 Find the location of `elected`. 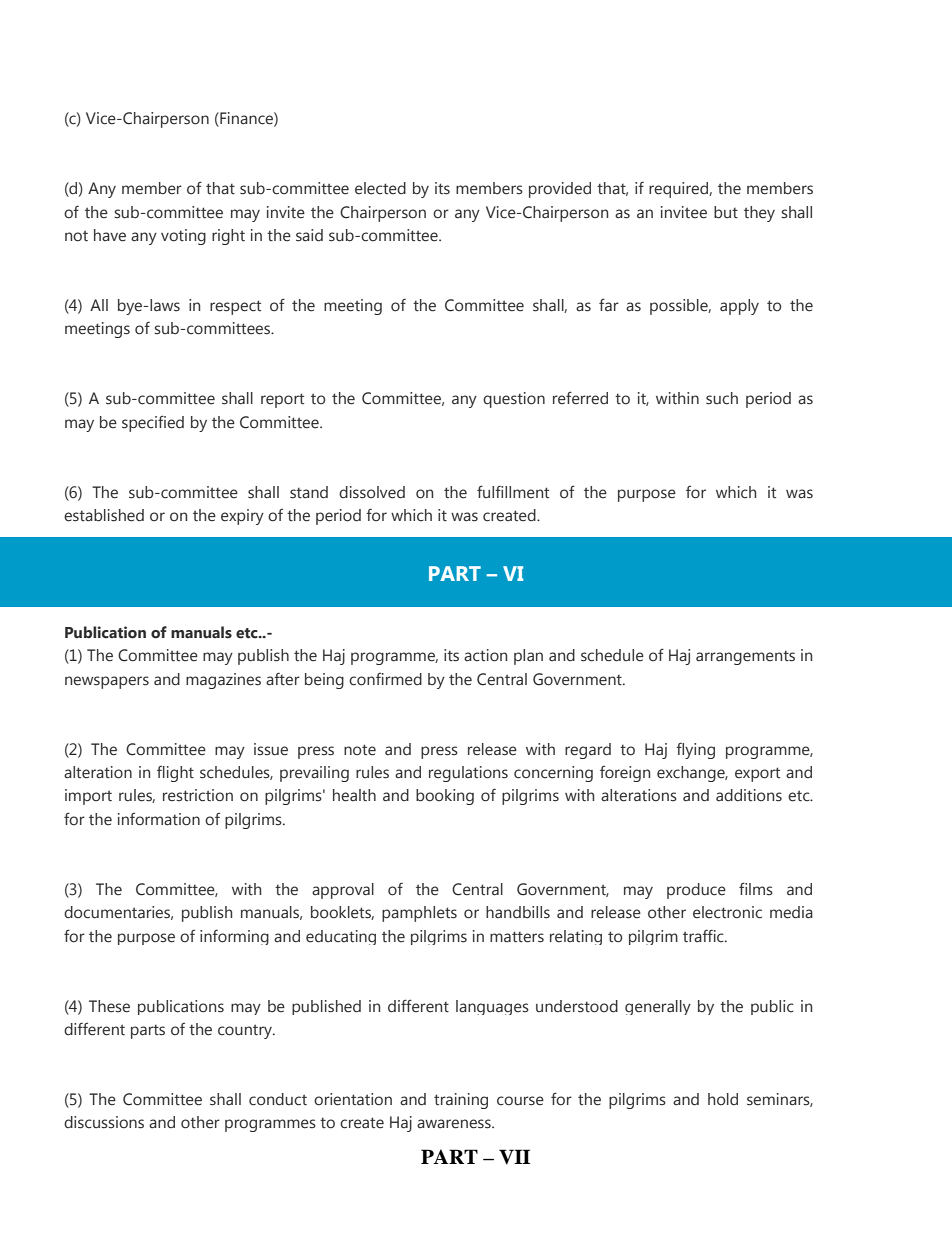

elected is located at coordinates (380, 188).
